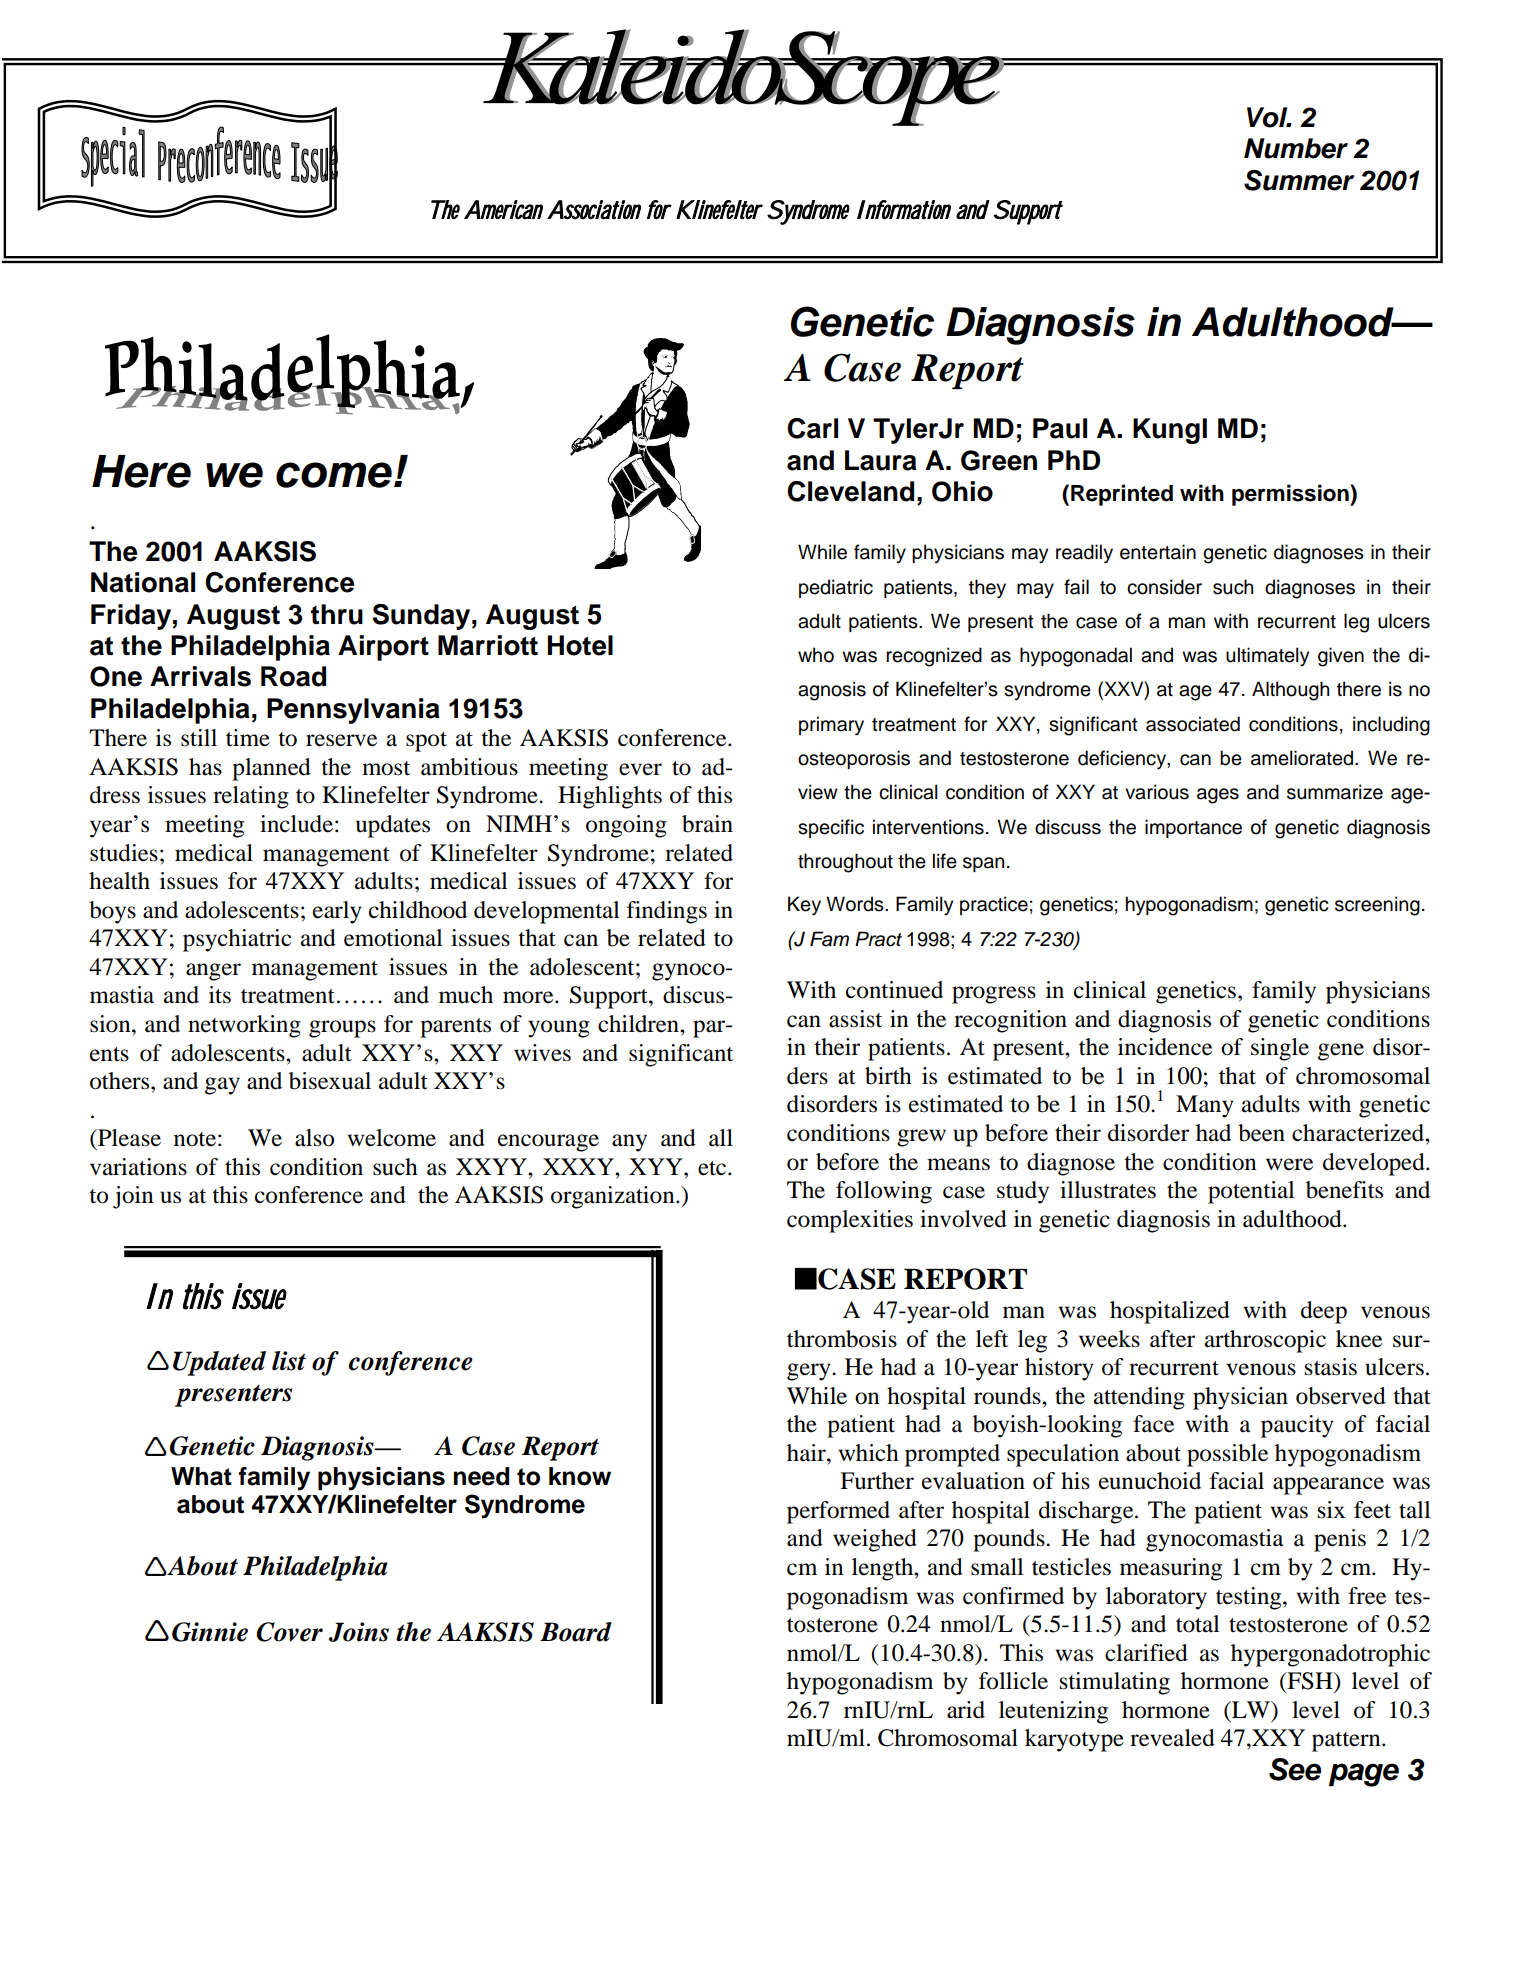 This screenshot has width=1520, height=1967. Describe the element at coordinates (289, 1632) in the screenshot. I see `Cover` at that location.
